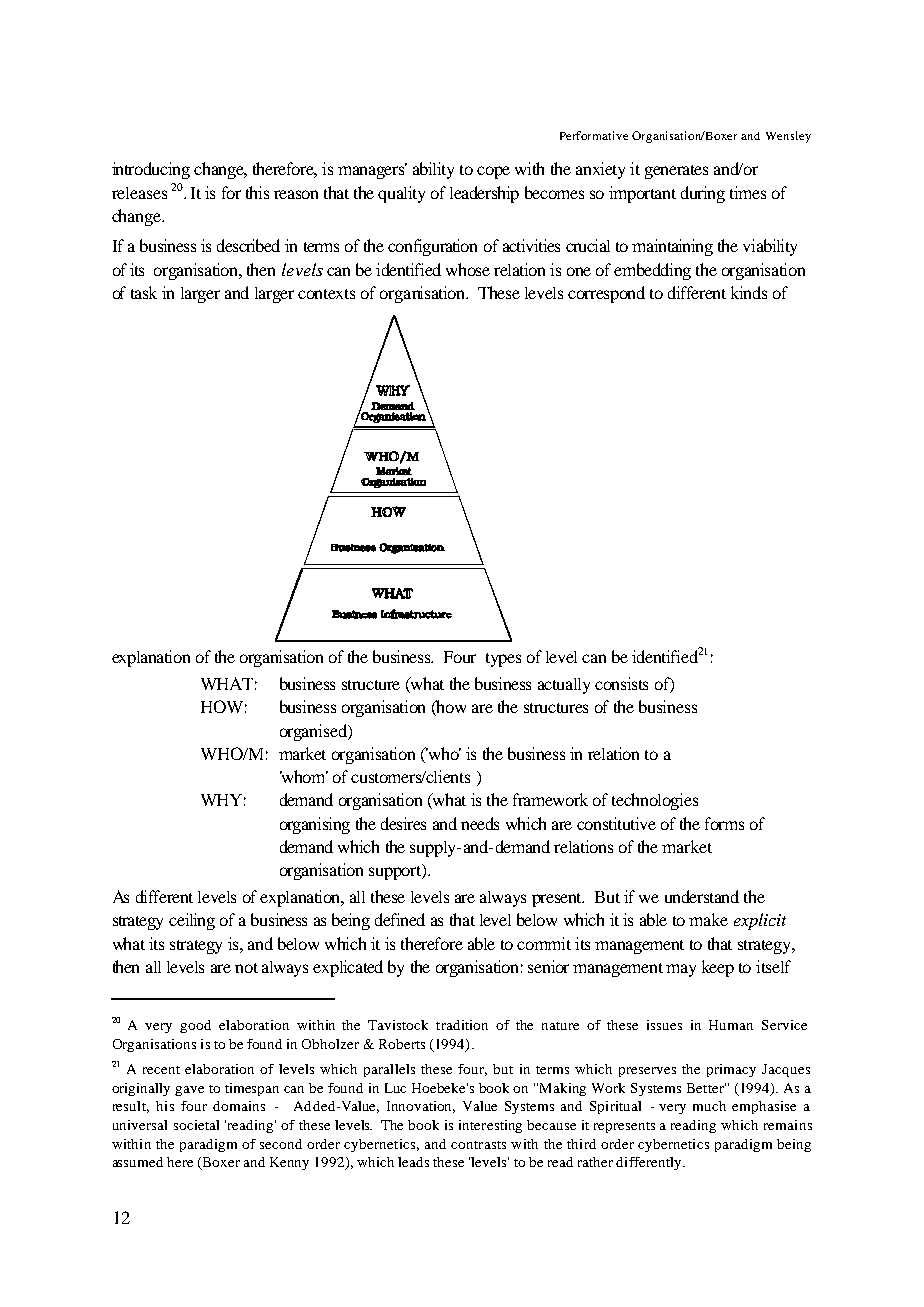 The height and width of the page is (1307, 924). Describe the element at coordinates (503, 660) in the page. I see `types` at that location.
